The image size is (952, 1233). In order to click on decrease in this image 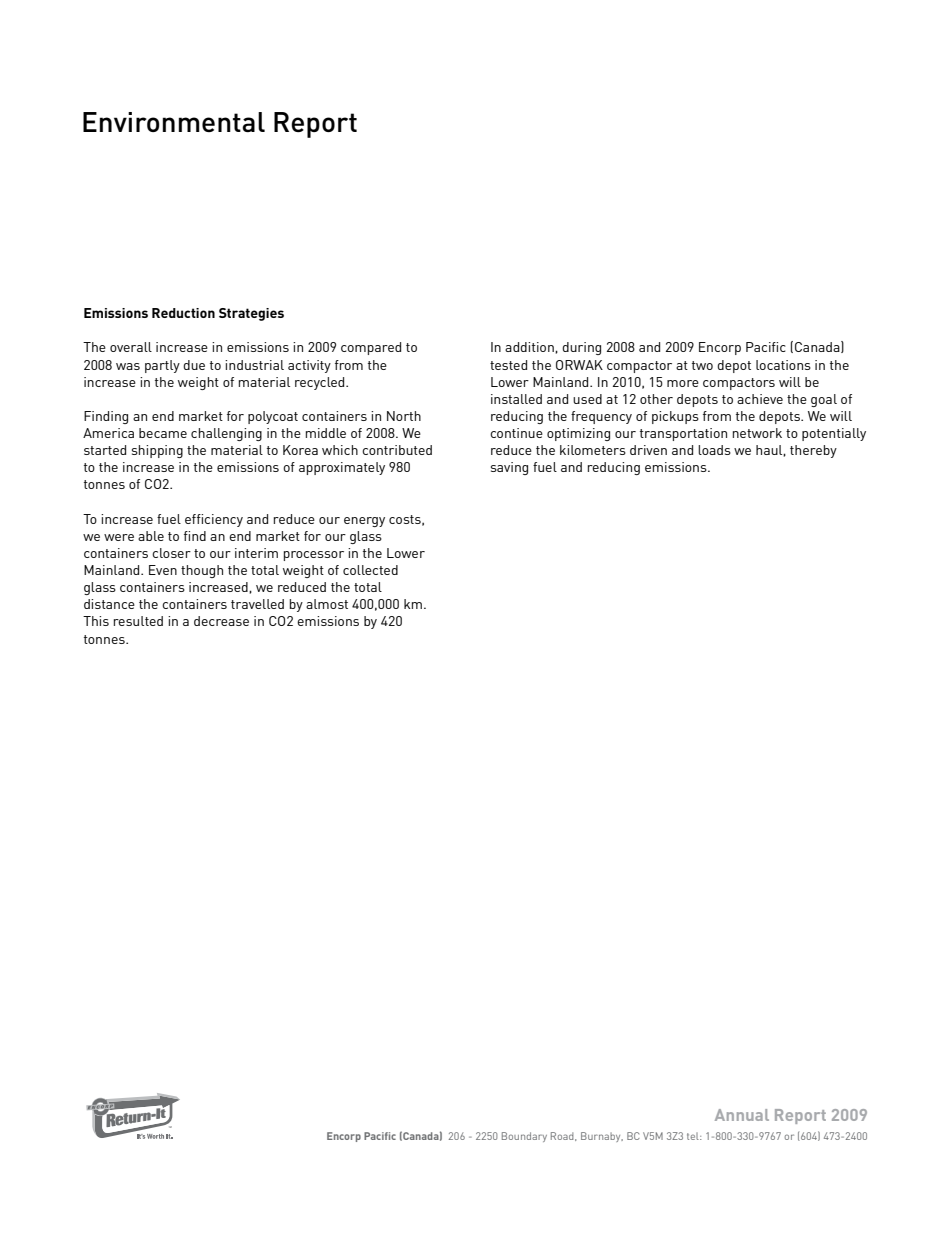, I will do `click(221, 621)`.
